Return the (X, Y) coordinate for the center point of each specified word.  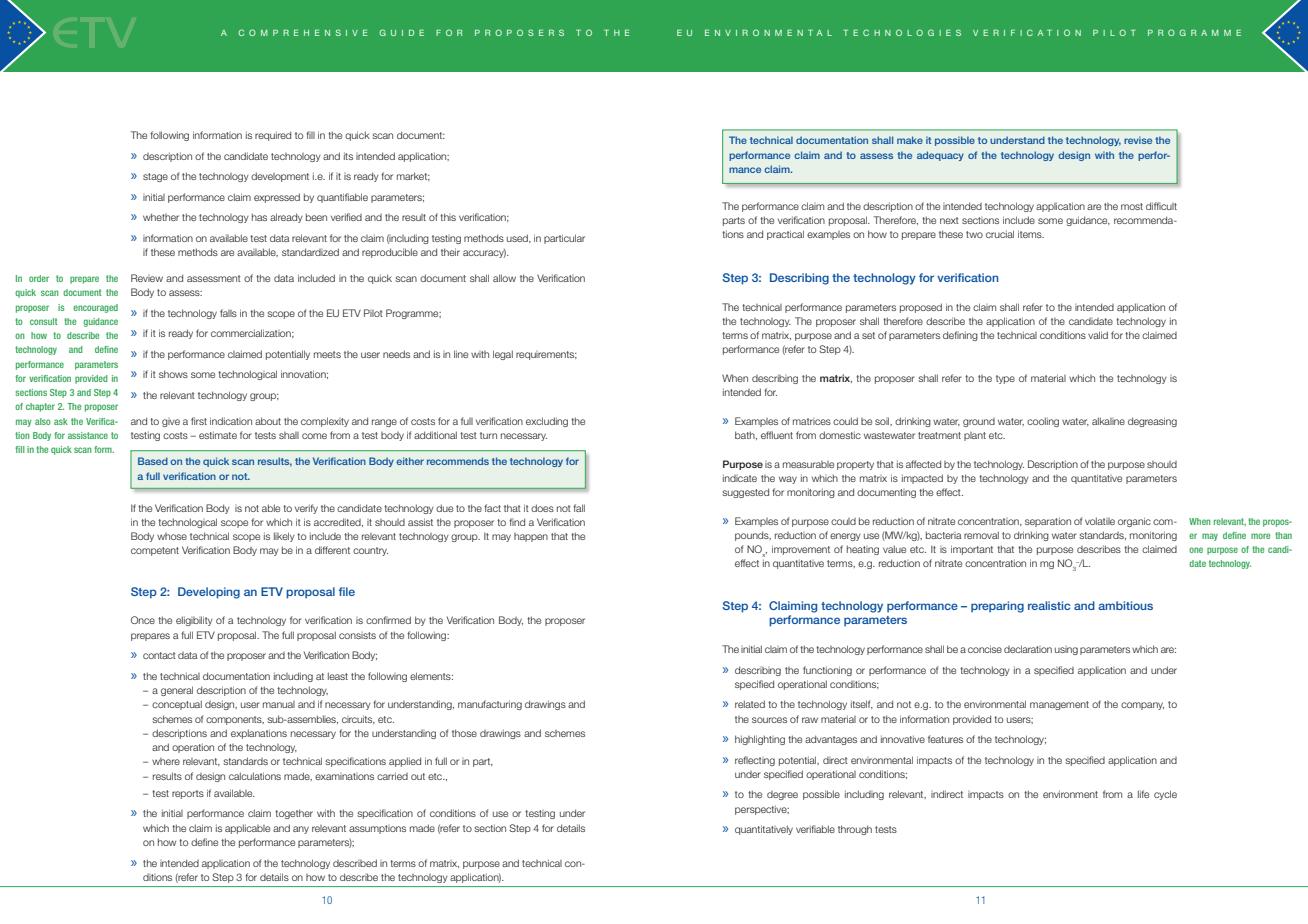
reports (188, 794)
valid (1098, 335)
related (750, 704)
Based (153, 461)
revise (1138, 140)
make (910, 140)
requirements (546, 355)
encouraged (95, 308)
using (1066, 650)
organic (1134, 522)
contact (159, 655)
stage (155, 177)
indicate (740, 478)
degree (782, 795)
